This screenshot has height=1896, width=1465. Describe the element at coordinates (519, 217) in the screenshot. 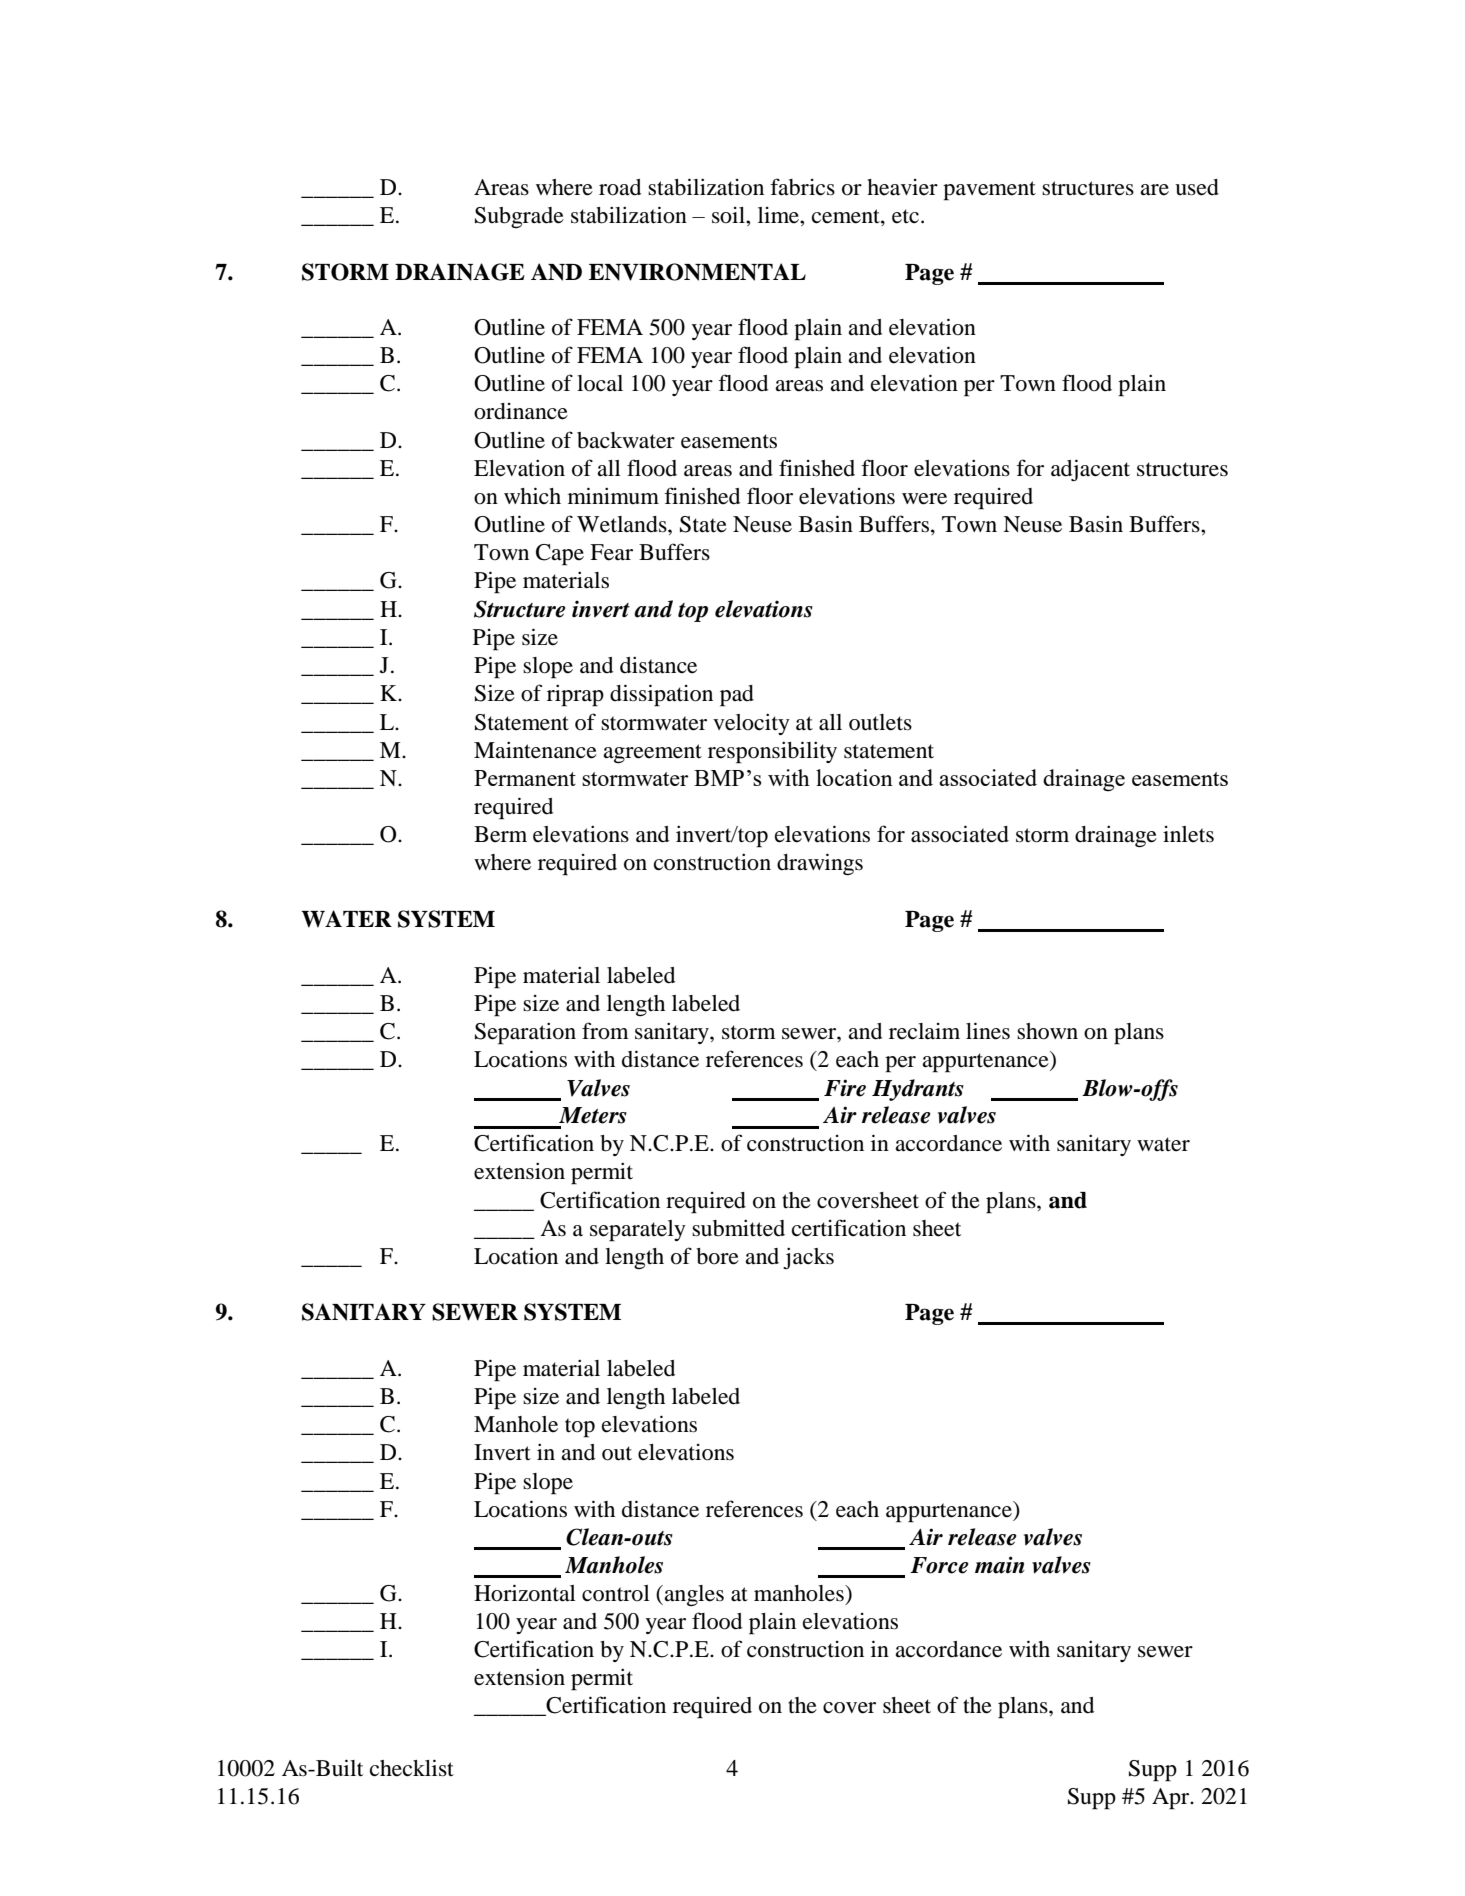

I see `Subgrade` at that location.
